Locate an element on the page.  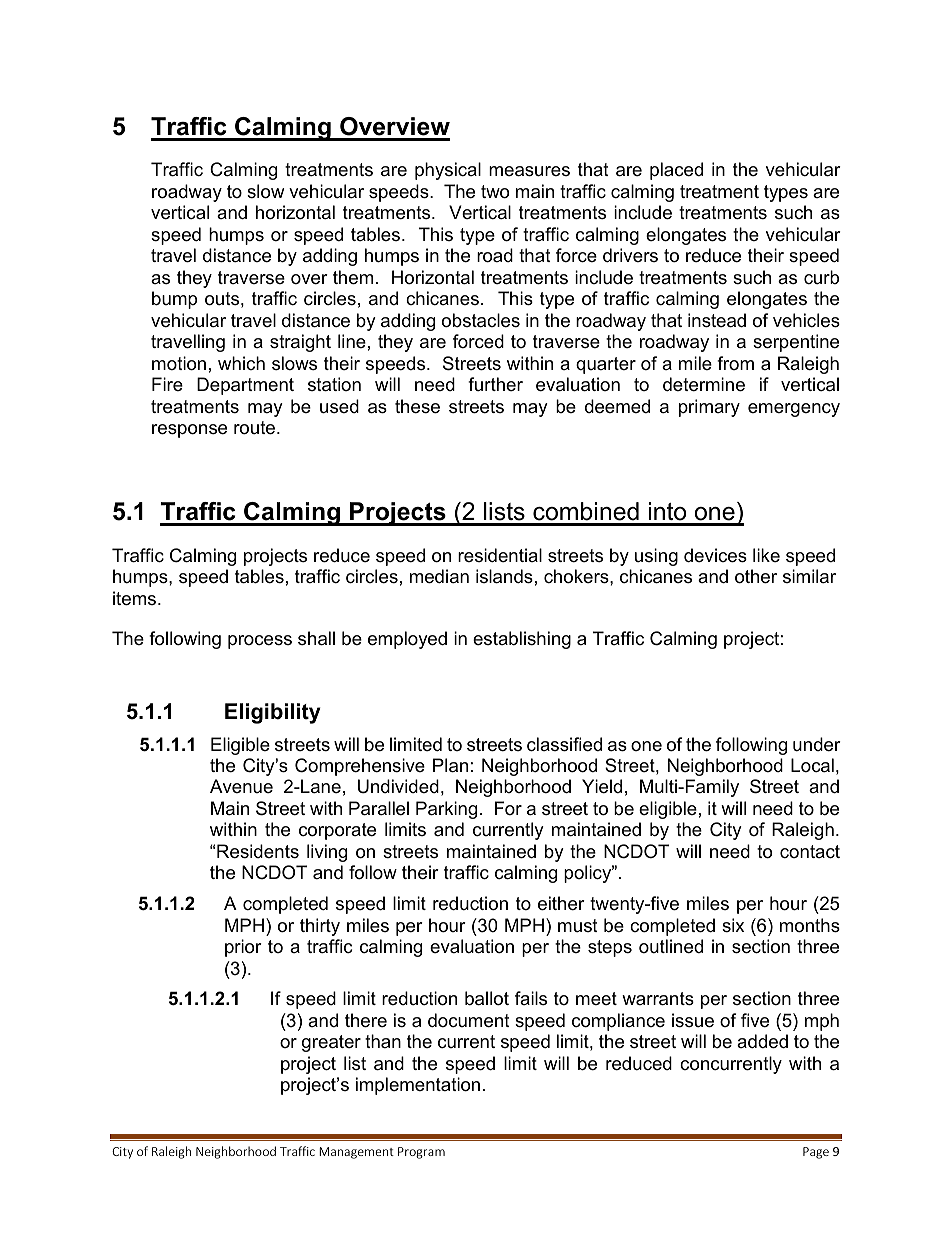
establishing is located at coordinates (522, 640).
